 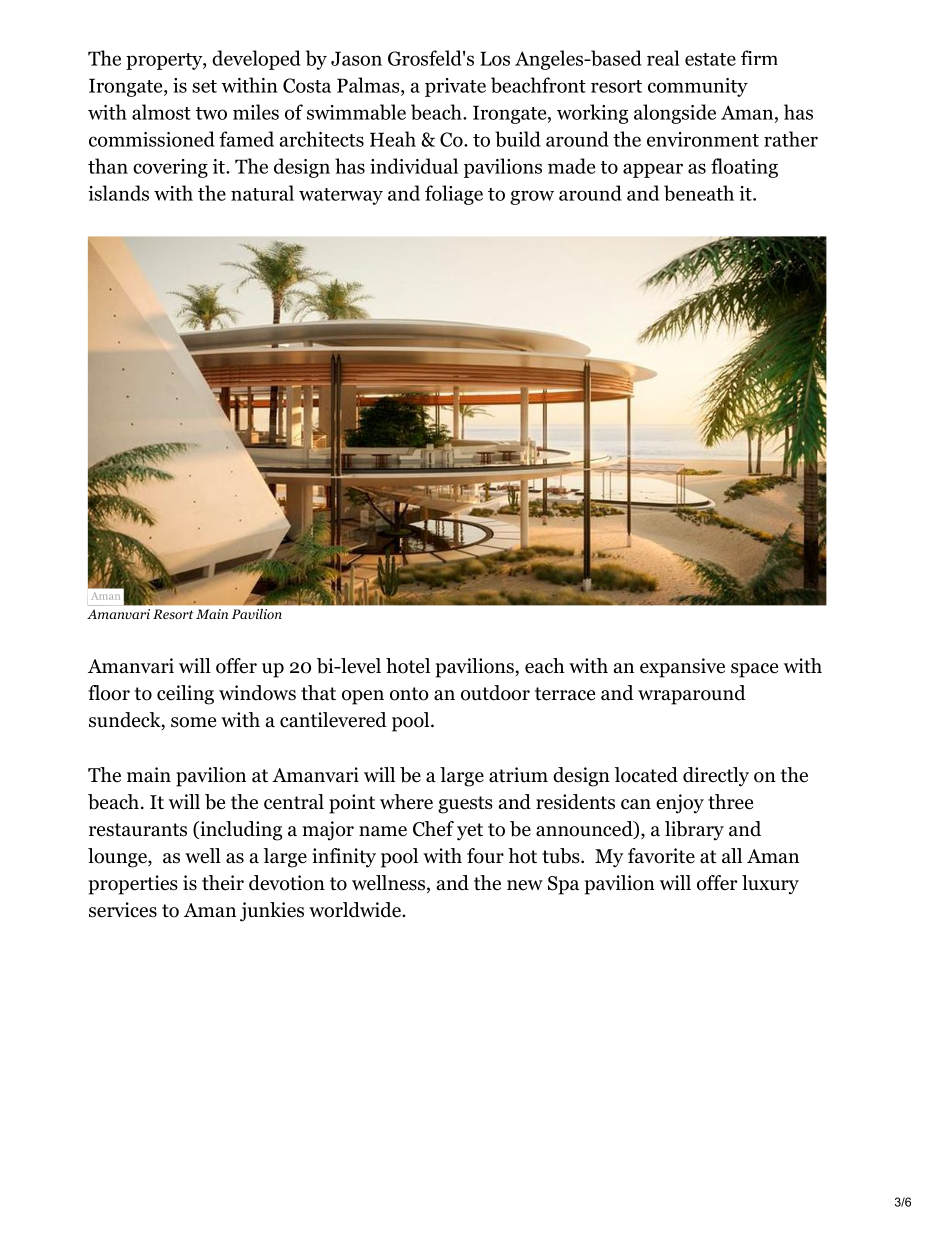 I want to click on their, so click(x=223, y=883).
